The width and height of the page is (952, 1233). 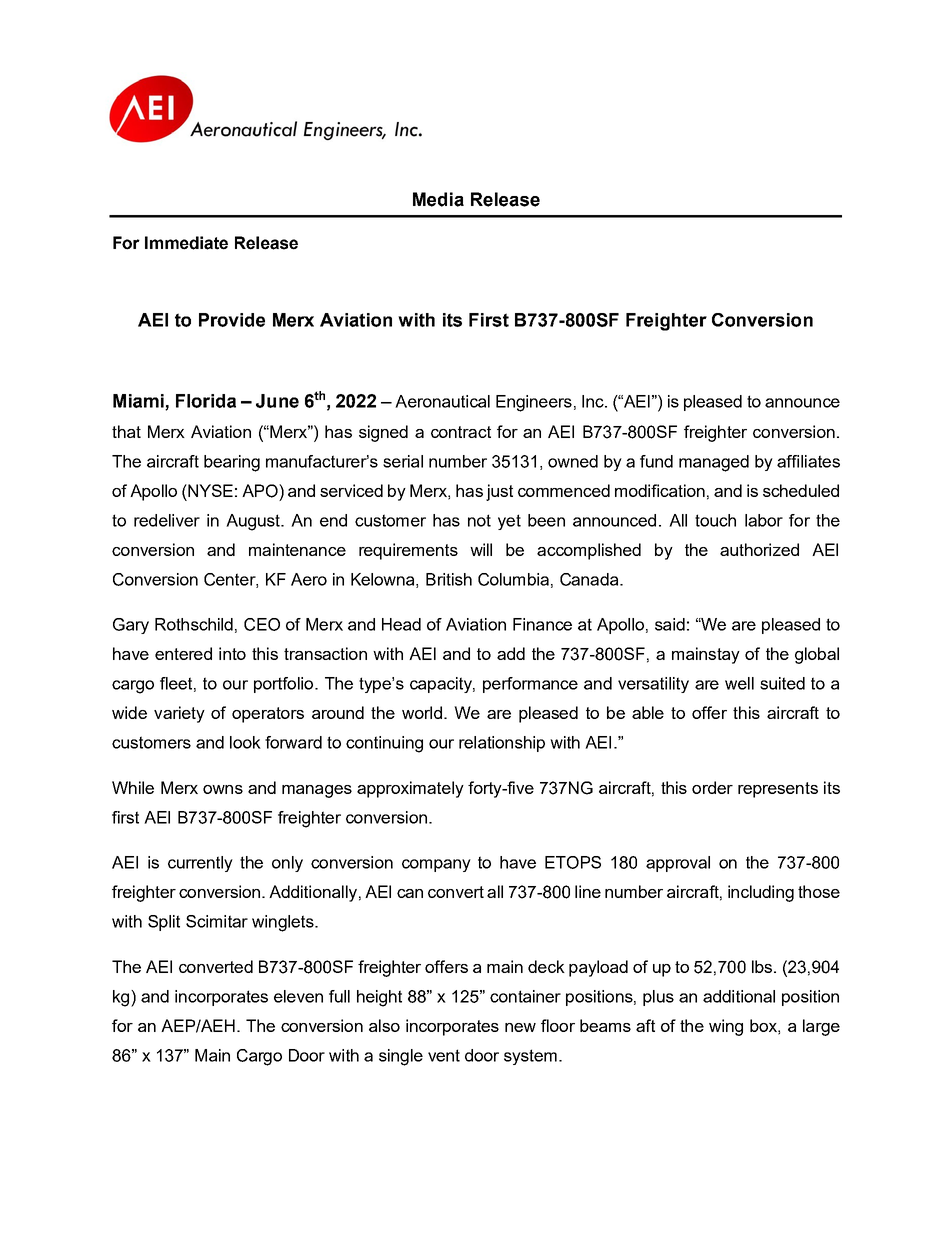 I want to click on Engineers, so click(x=534, y=403).
